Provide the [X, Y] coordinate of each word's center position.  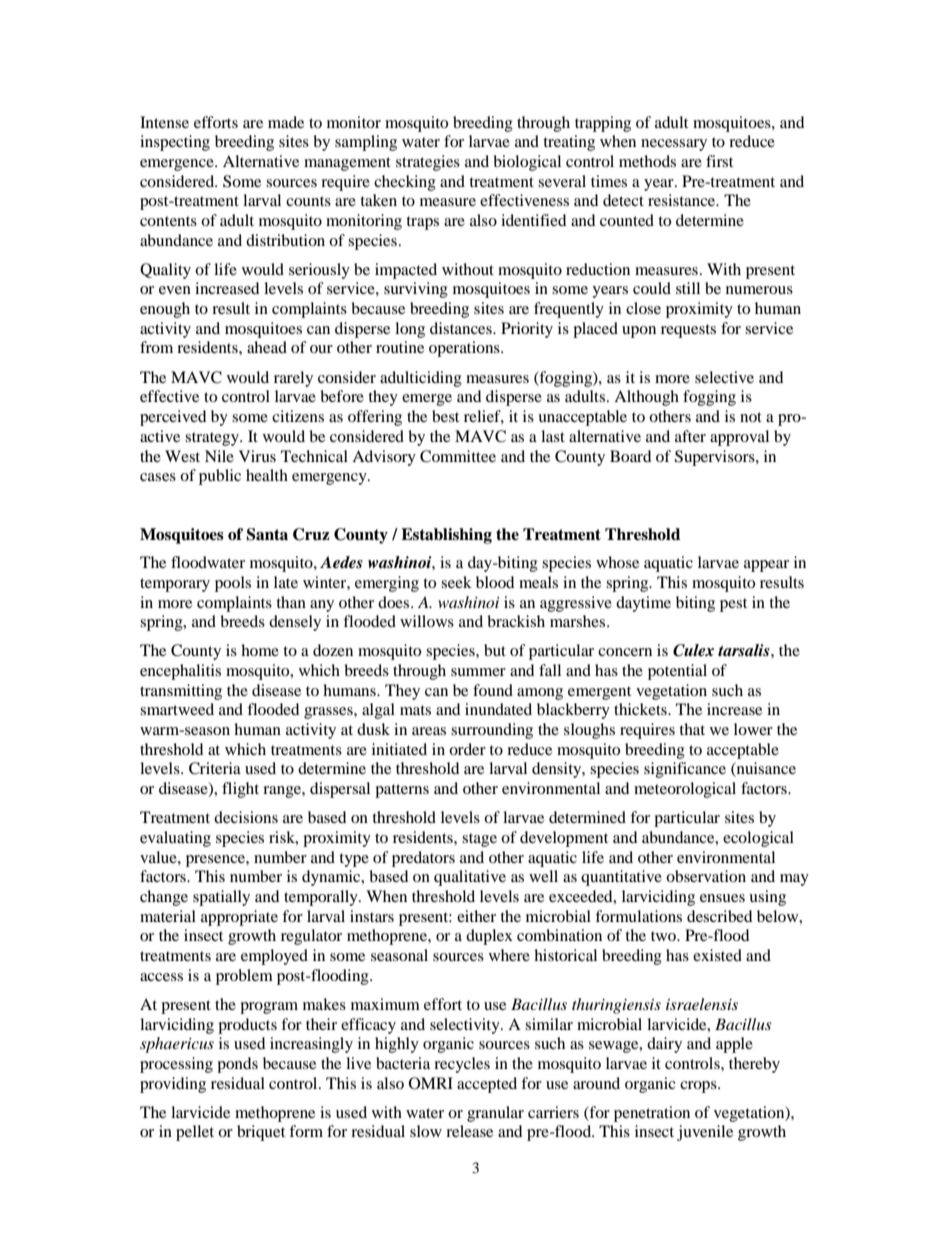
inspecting [175, 143]
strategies [428, 163]
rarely [293, 379]
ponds [237, 1065]
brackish [516, 621]
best [445, 416]
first [719, 161]
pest [733, 605]
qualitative [470, 878]
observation [706, 876]
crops [699, 1087]
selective [724, 377]
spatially [221, 898]
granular [495, 1114]
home [260, 650]
